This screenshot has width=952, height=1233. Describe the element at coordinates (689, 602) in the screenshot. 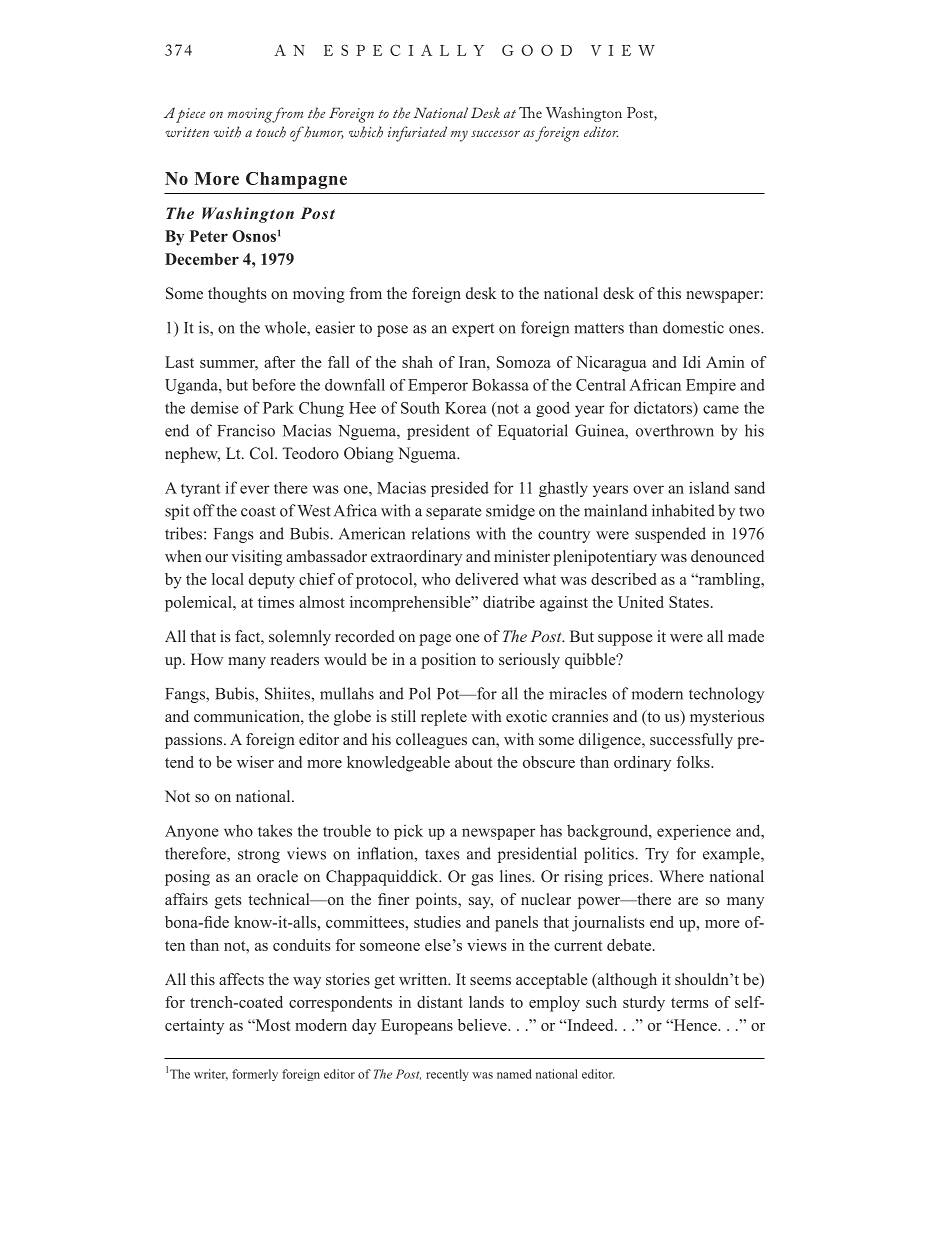

I see `States` at that location.
